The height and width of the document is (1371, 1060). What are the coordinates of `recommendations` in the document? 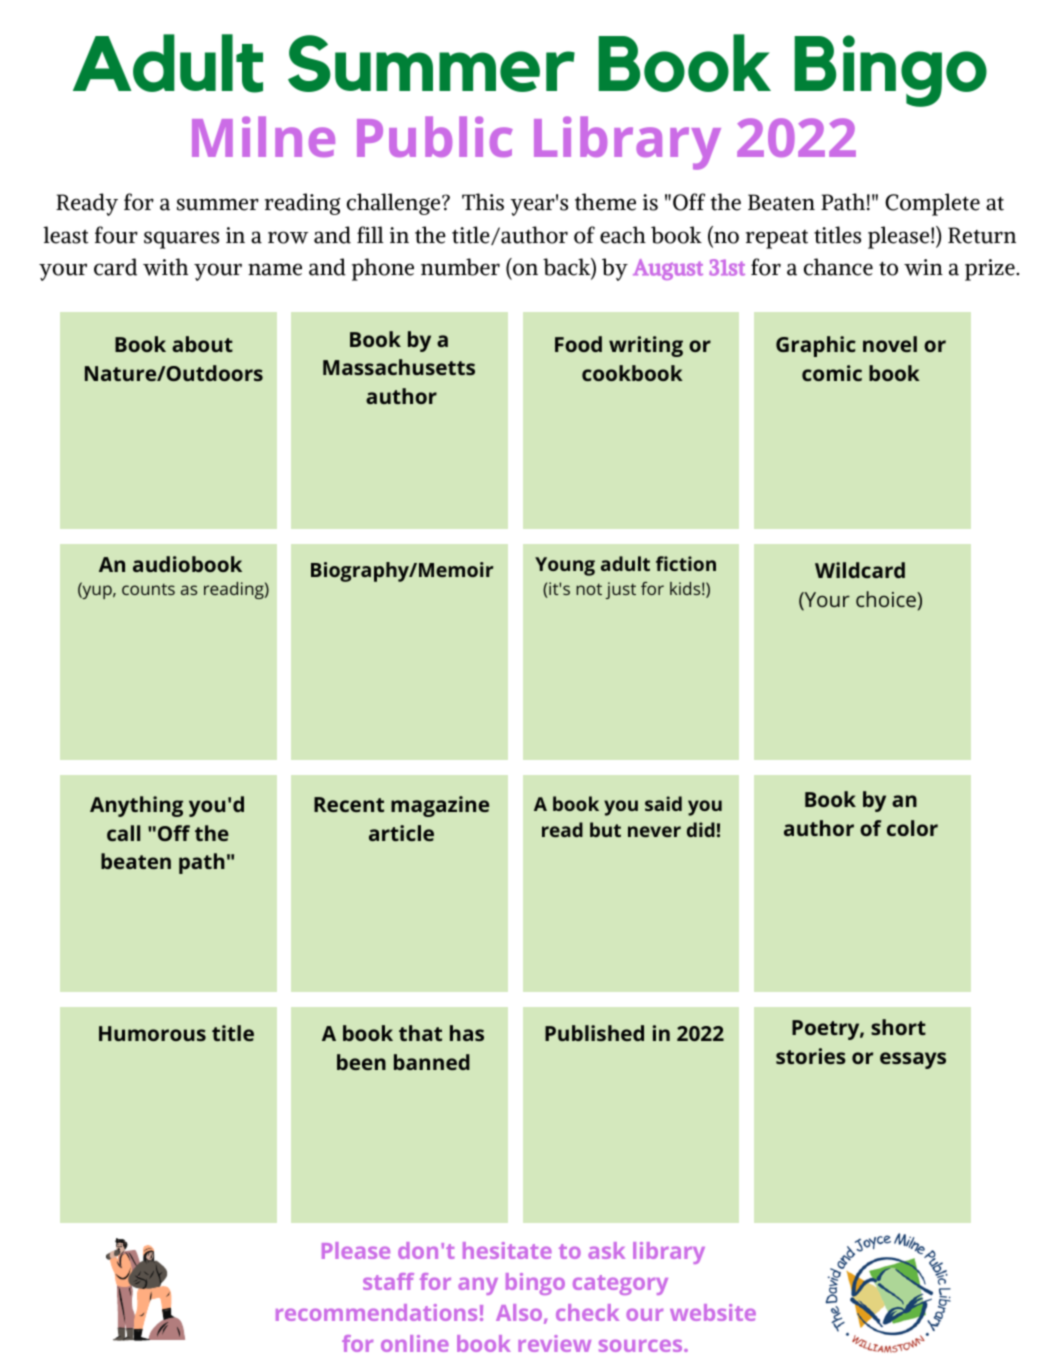 It's located at (376, 1312).
